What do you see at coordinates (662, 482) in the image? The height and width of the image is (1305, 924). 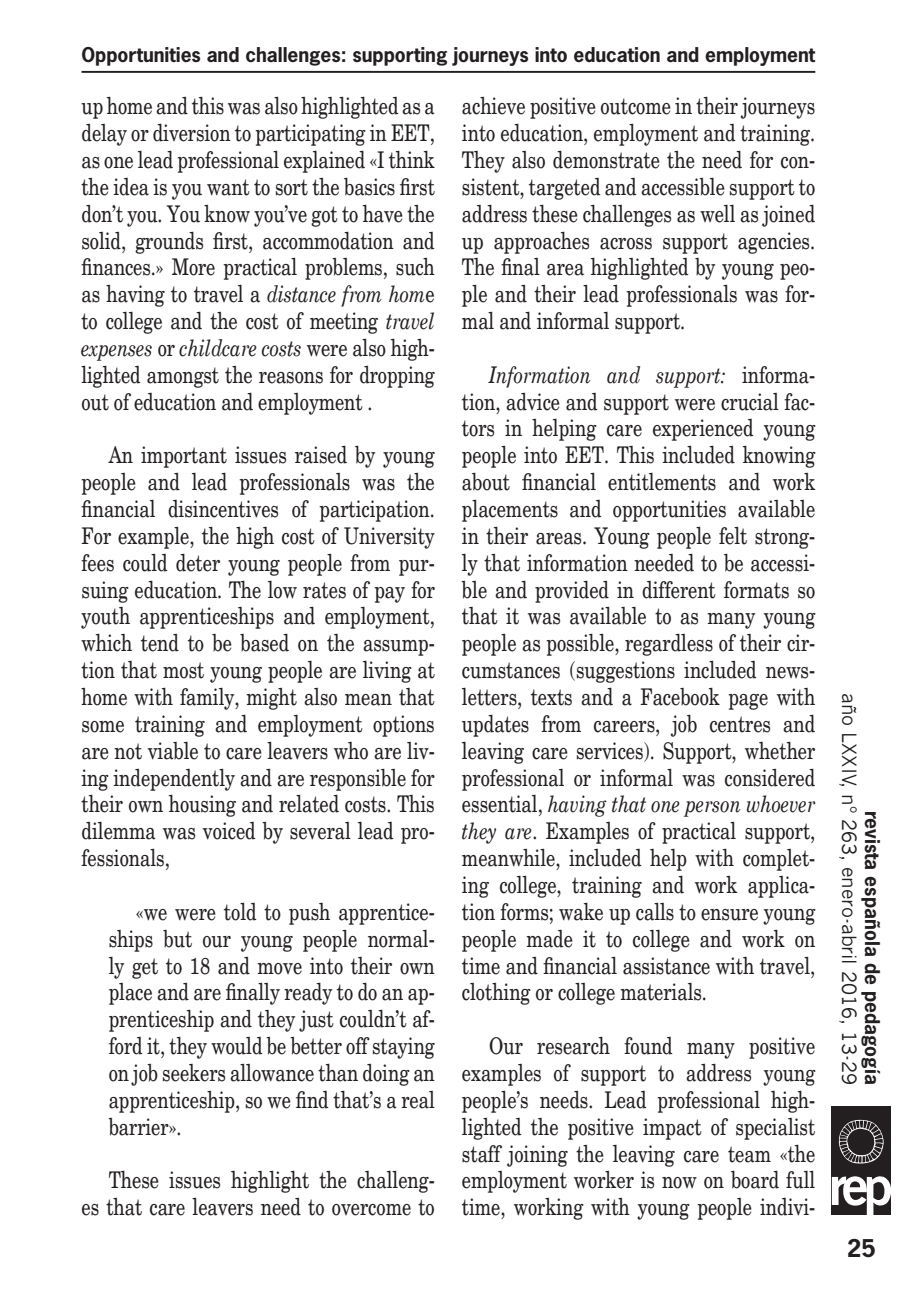 I see `entitlements` at bounding box center [662, 482].
